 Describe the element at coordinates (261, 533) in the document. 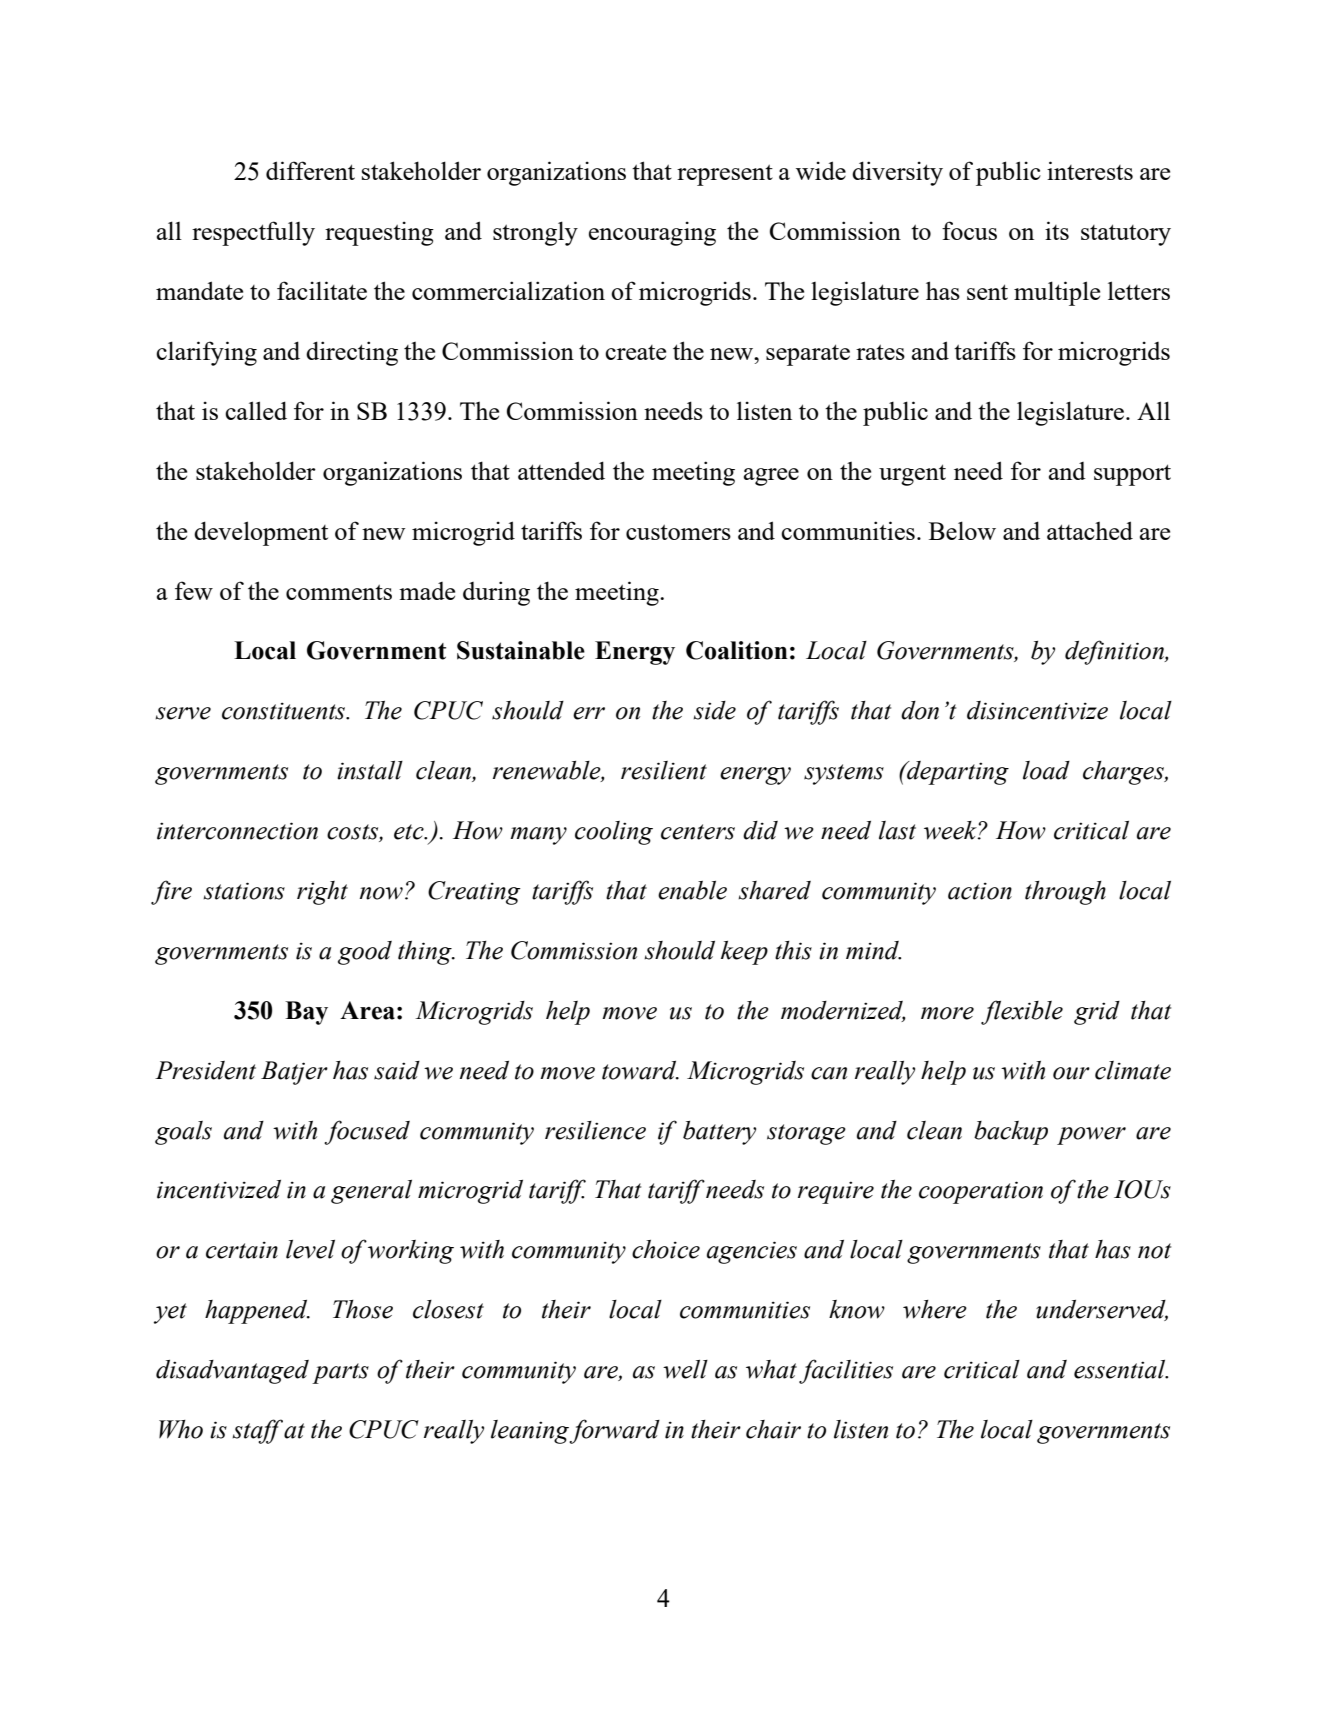

I see `development` at that location.
